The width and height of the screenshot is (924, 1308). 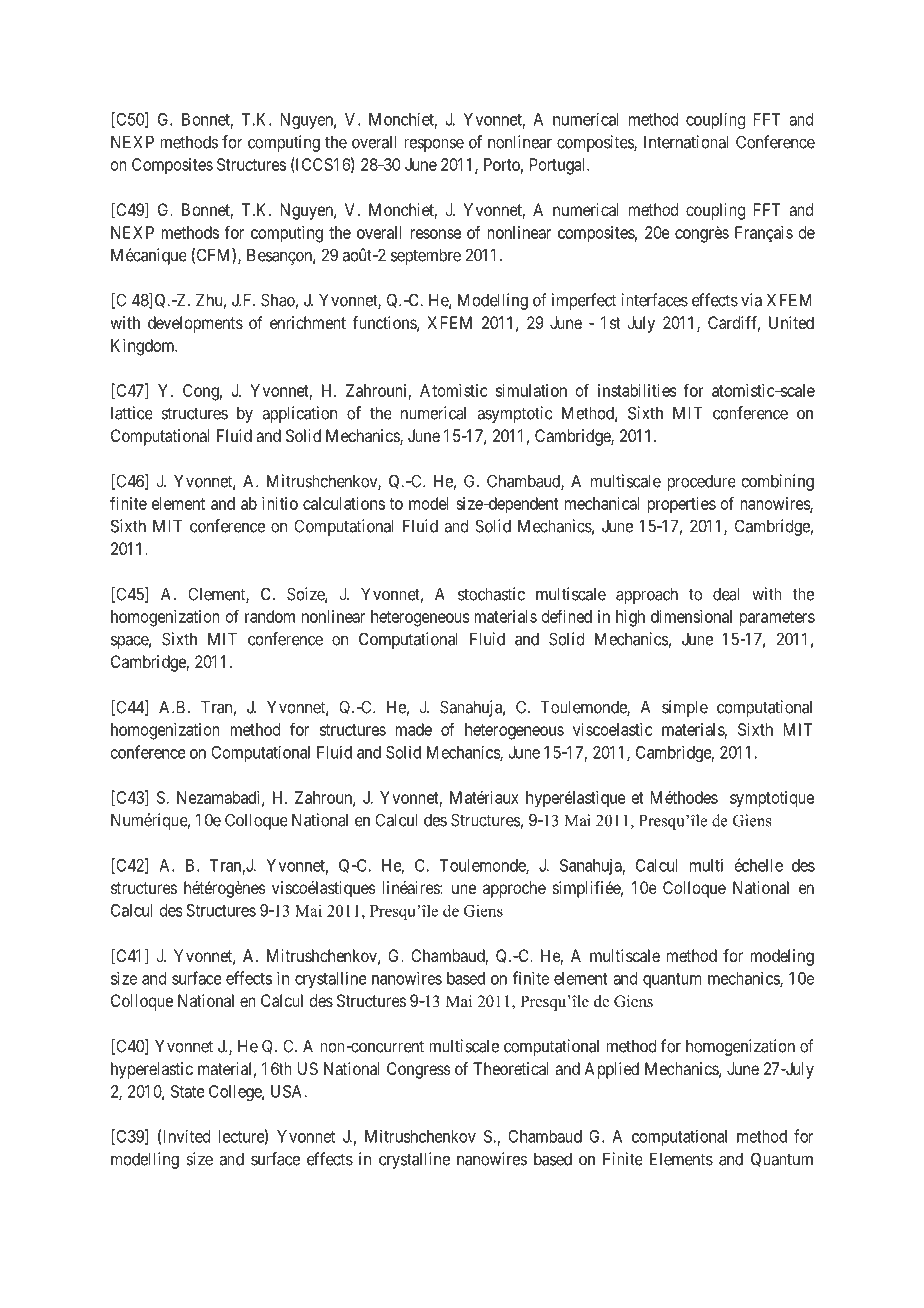 What do you see at coordinates (413, 729) in the screenshot?
I see `made` at bounding box center [413, 729].
